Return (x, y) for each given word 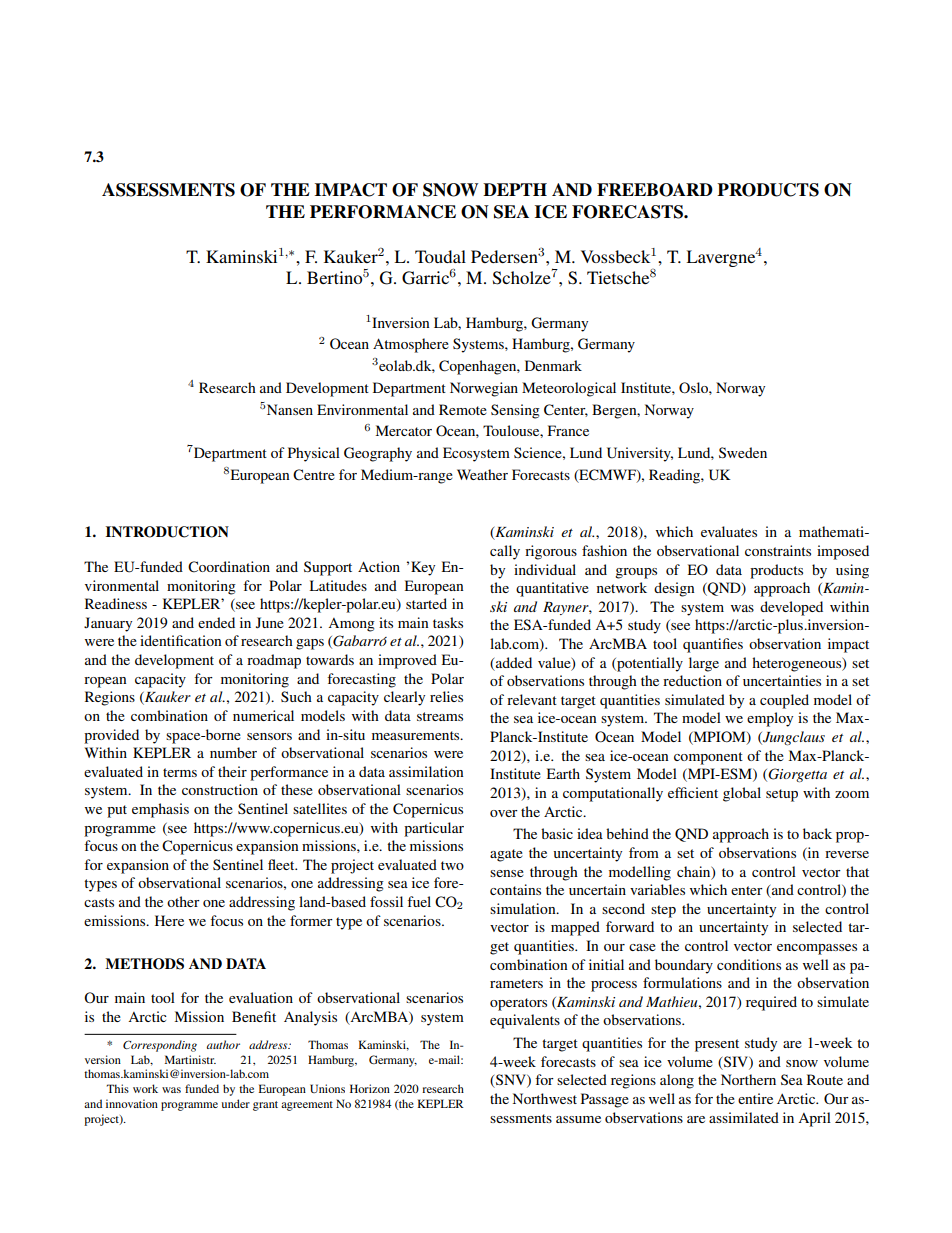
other (183, 901)
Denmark (553, 365)
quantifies (713, 645)
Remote (463, 409)
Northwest (545, 1098)
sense (507, 873)
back (817, 833)
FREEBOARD (655, 190)
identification (181, 640)
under (236, 1103)
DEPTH (515, 189)
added (514, 662)
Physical (314, 454)
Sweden (743, 452)
